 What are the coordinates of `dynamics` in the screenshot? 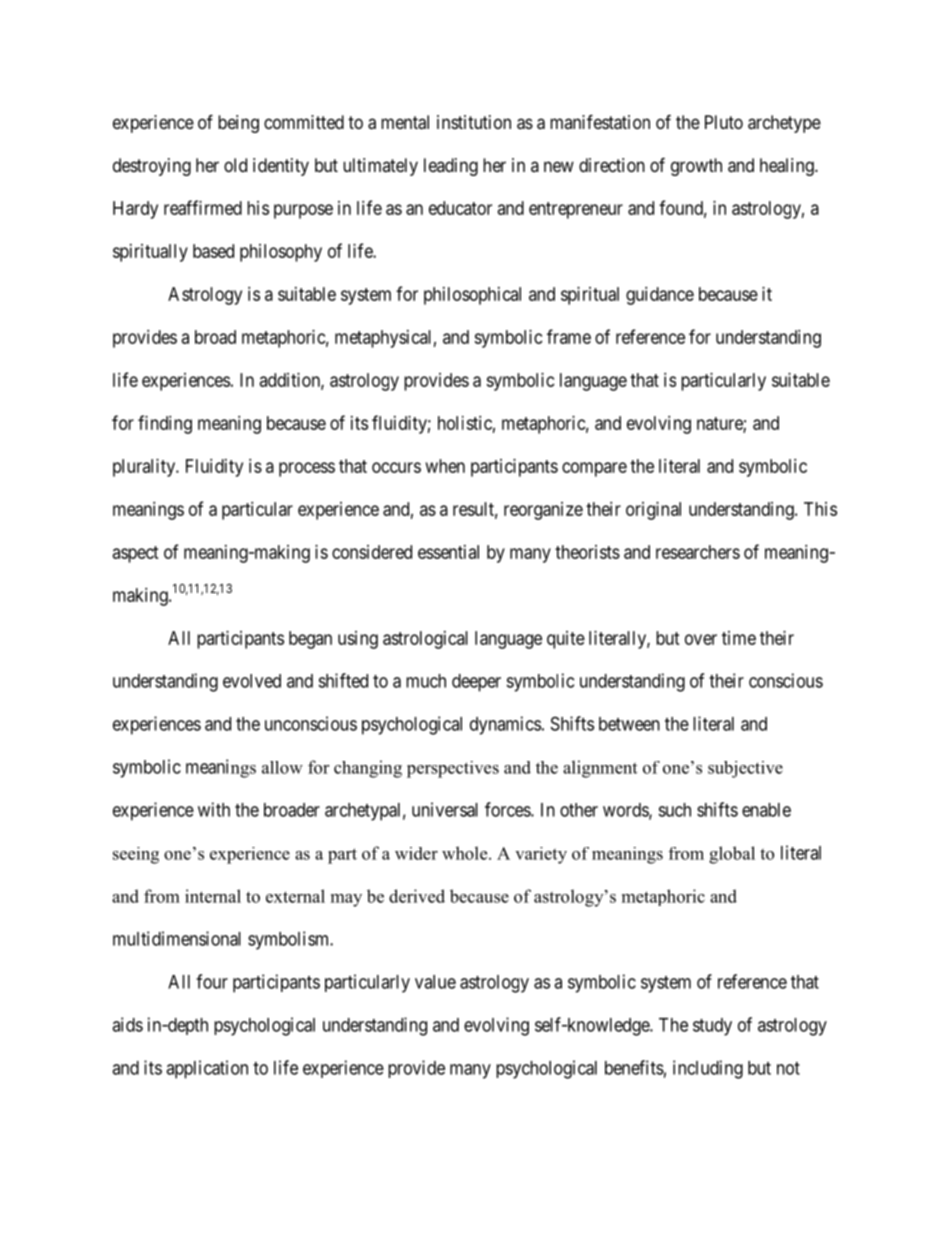 It's located at (505, 725).
